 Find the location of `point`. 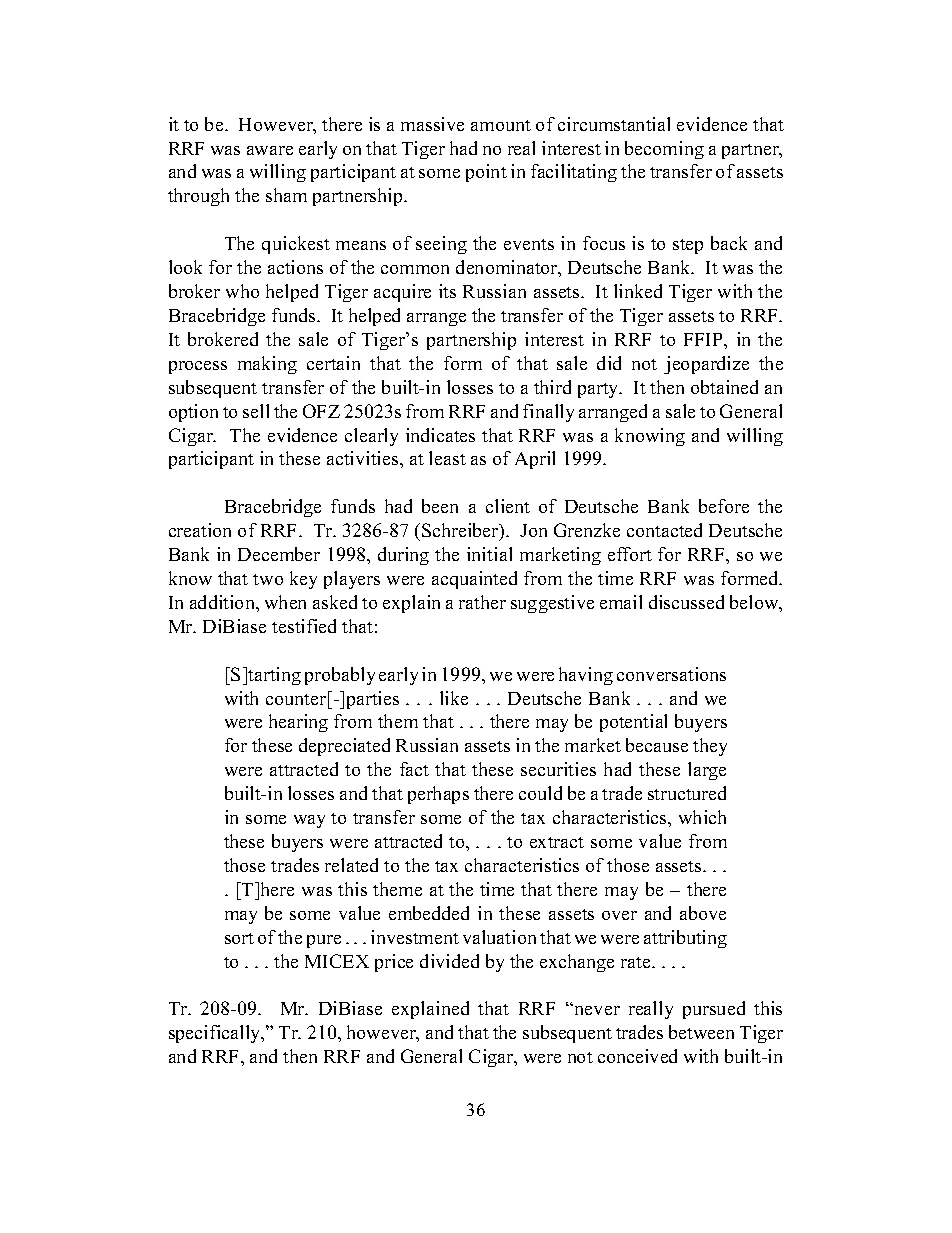

point is located at coordinates (486, 173).
